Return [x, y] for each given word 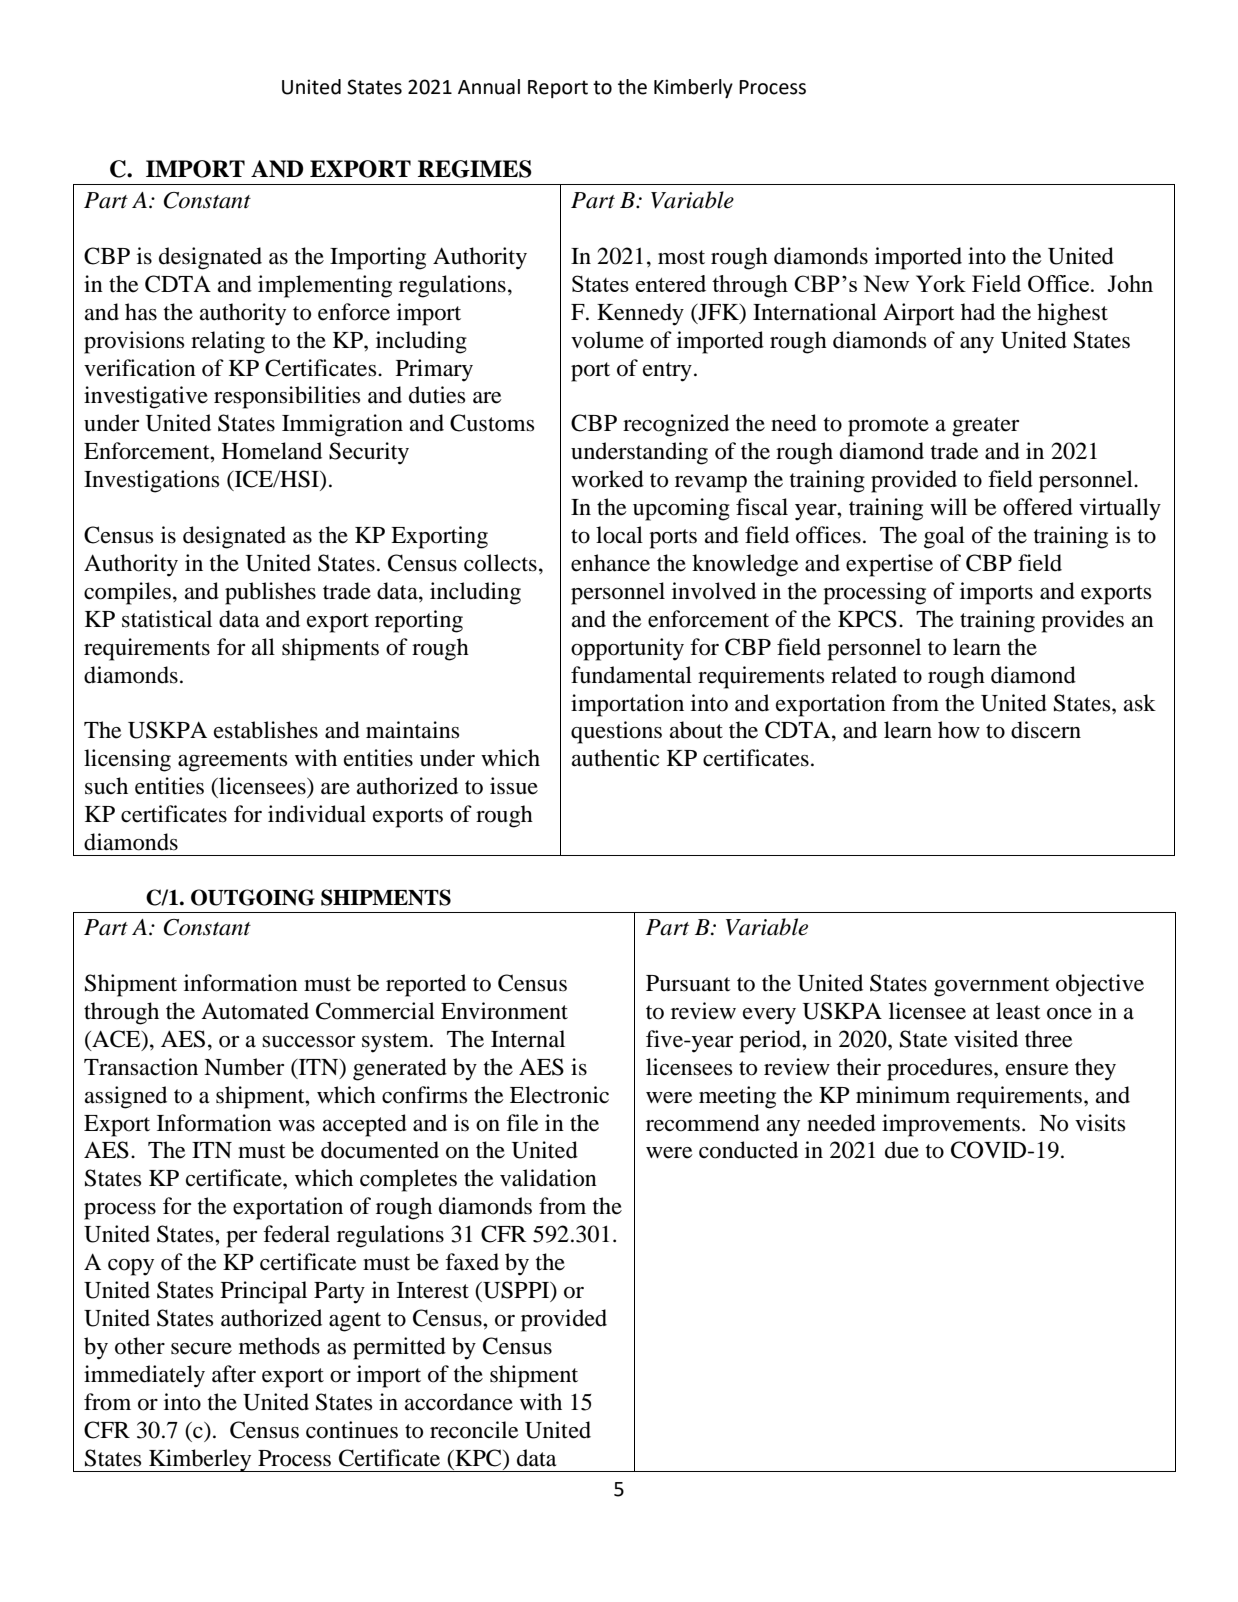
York [941, 283]
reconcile [474, 1430]
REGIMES [475, 169]
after [234, 1374]
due [902, 1150]
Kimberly [693, 88]
